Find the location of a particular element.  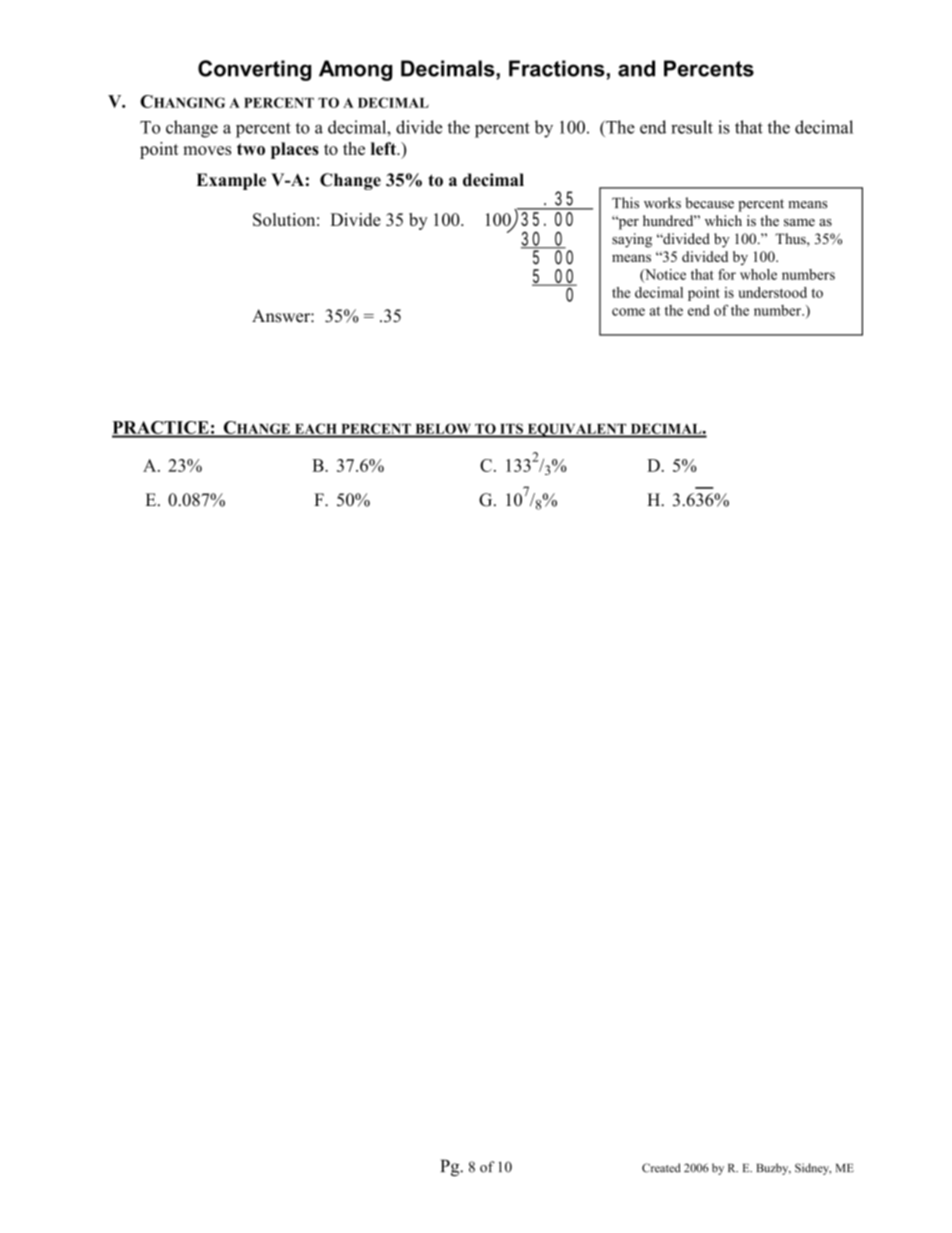

come is located at coordinates (628, 312).
